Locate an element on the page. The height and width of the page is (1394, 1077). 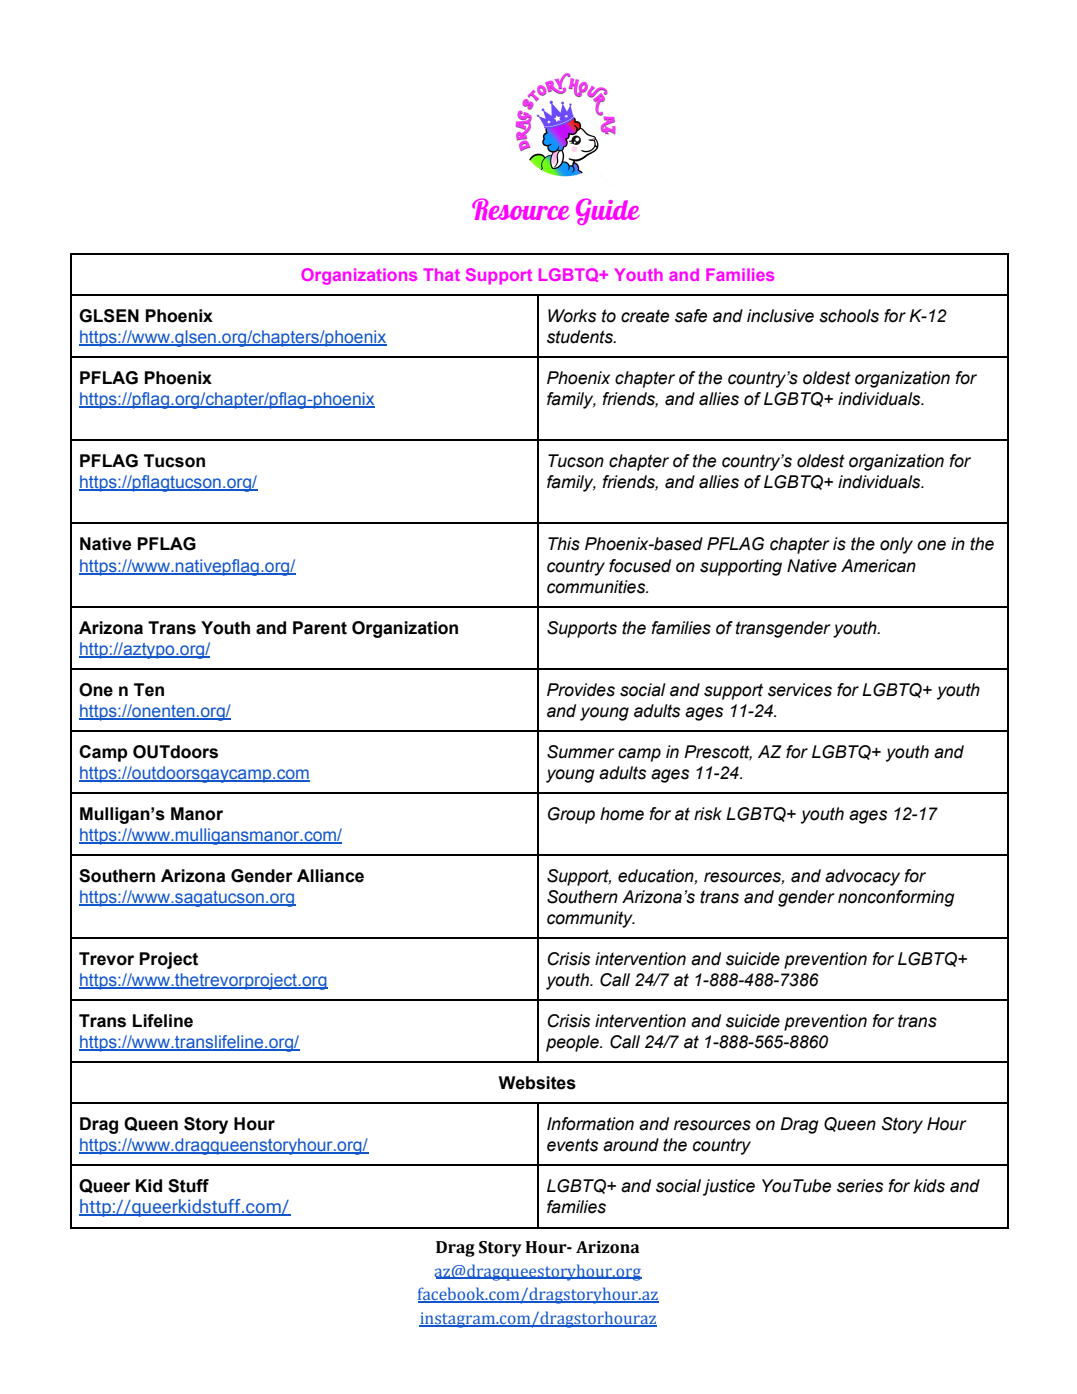
Provides is located at coordinates (581, 690).
